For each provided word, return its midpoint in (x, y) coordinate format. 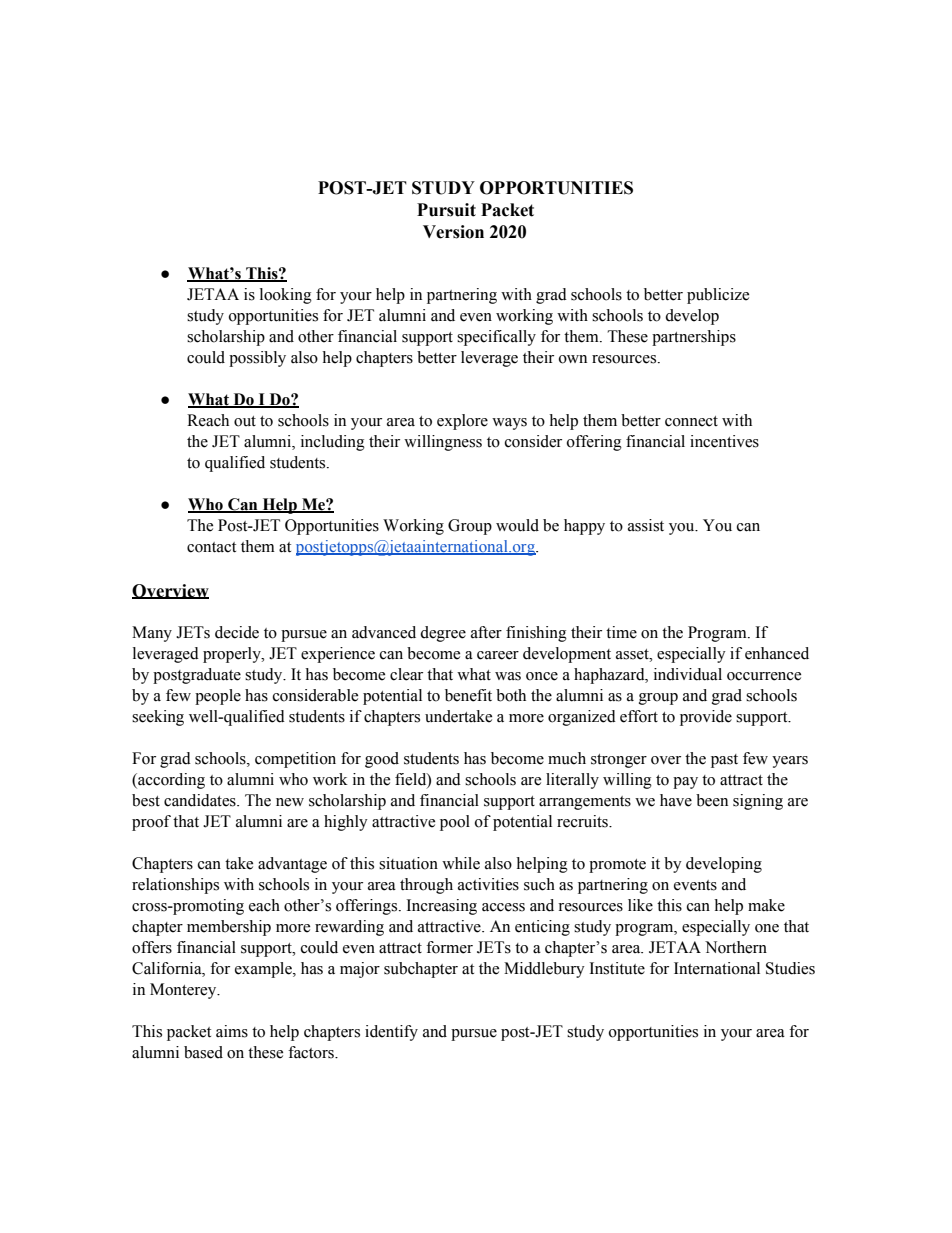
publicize (718, 296)
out (245, 421)
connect (691, 421)
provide (706, 718)
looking (286, 296)
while (461, 863)
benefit (468, 695)
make (766, 905)
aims (232, 1031)
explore (462, 422)
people (218, 697)
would (517, 525)
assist (646, 525)
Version (453, 232)
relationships (175, 886)
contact (211, 547)
